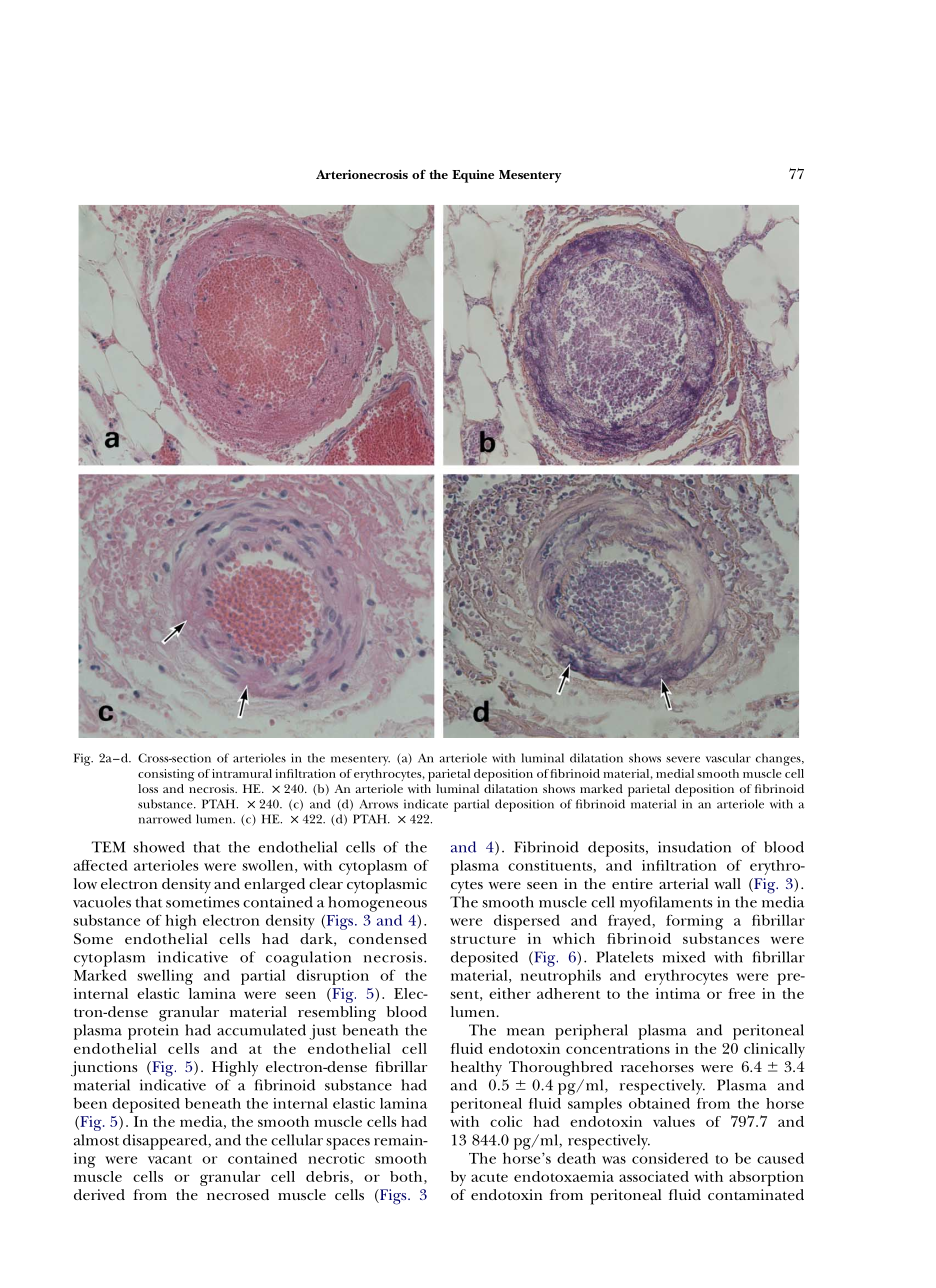 The width and height of the page is (936, 1288). What do you see at coordinates (170, 1159) in the page?
I see `vacant` at bounding box center [170, 1159].
